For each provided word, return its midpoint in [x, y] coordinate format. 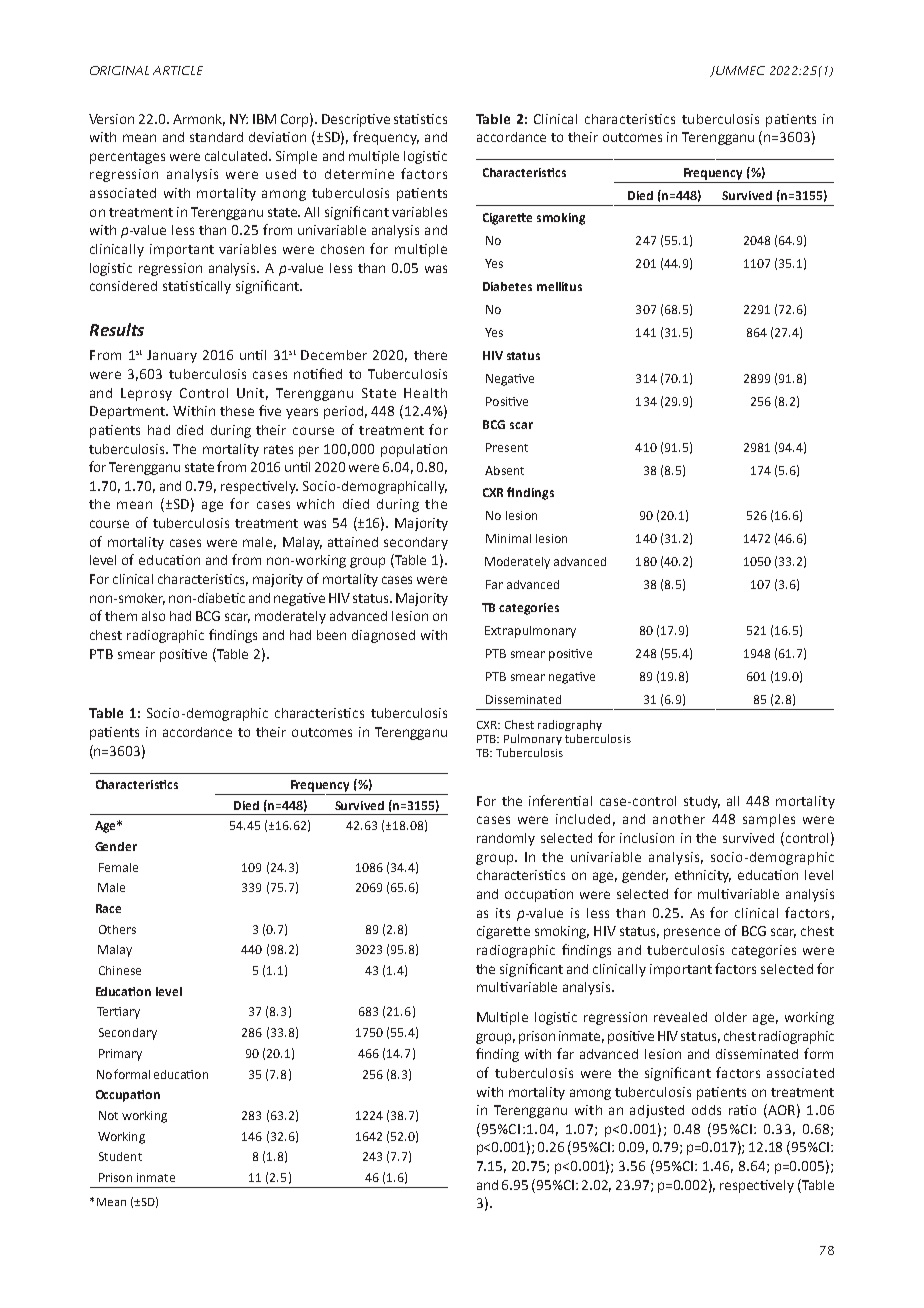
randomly [506, 839]
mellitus [559, 286]
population [414, 450]
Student [120, 1156]
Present [507, 447]
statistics [420, 119]
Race [108, 908]
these [237, 411]
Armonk [199, 120]
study [702, 802]
